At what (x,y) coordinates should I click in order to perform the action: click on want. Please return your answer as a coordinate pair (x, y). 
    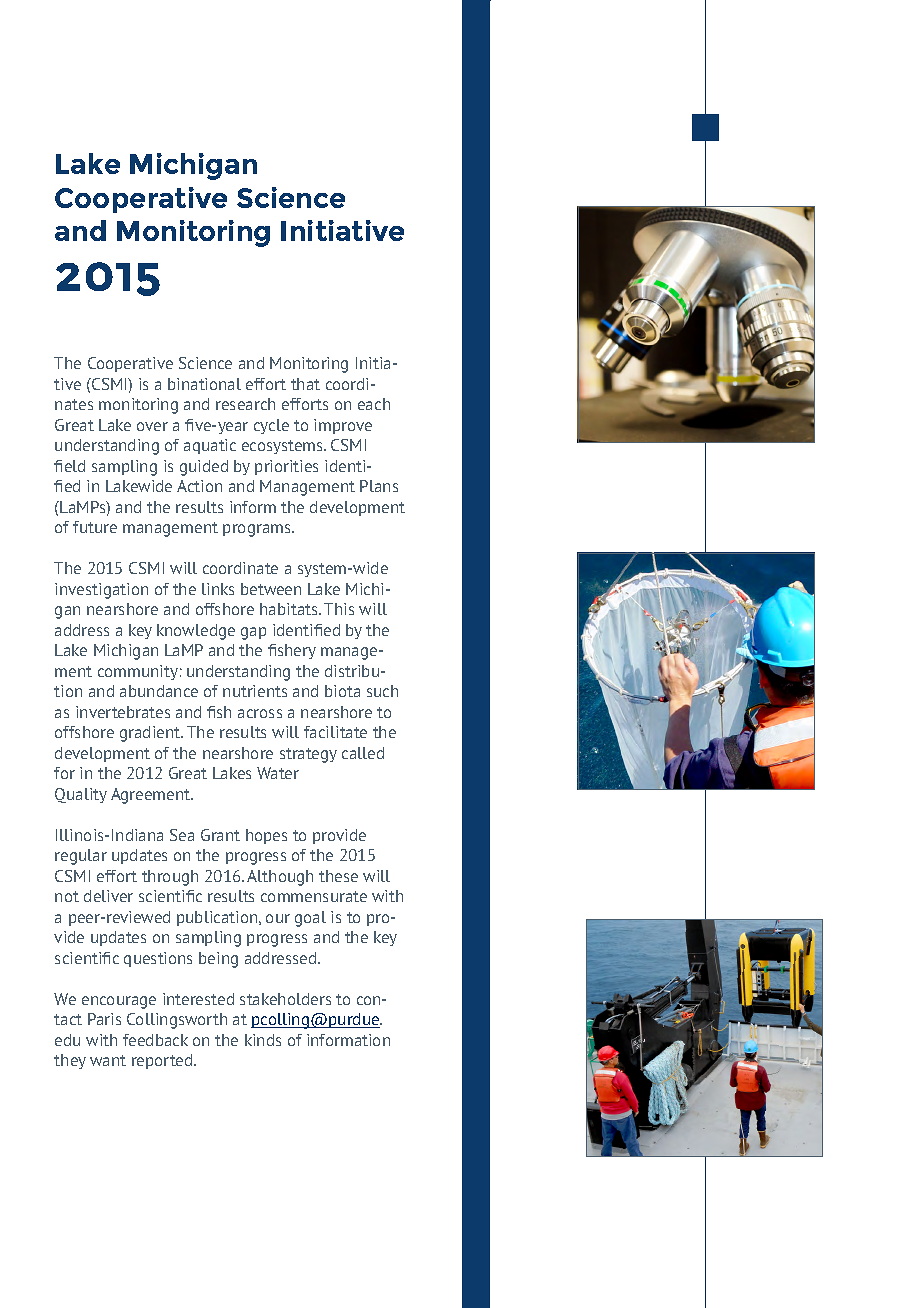
    Looking at the image, I should click on (108, 1060).
